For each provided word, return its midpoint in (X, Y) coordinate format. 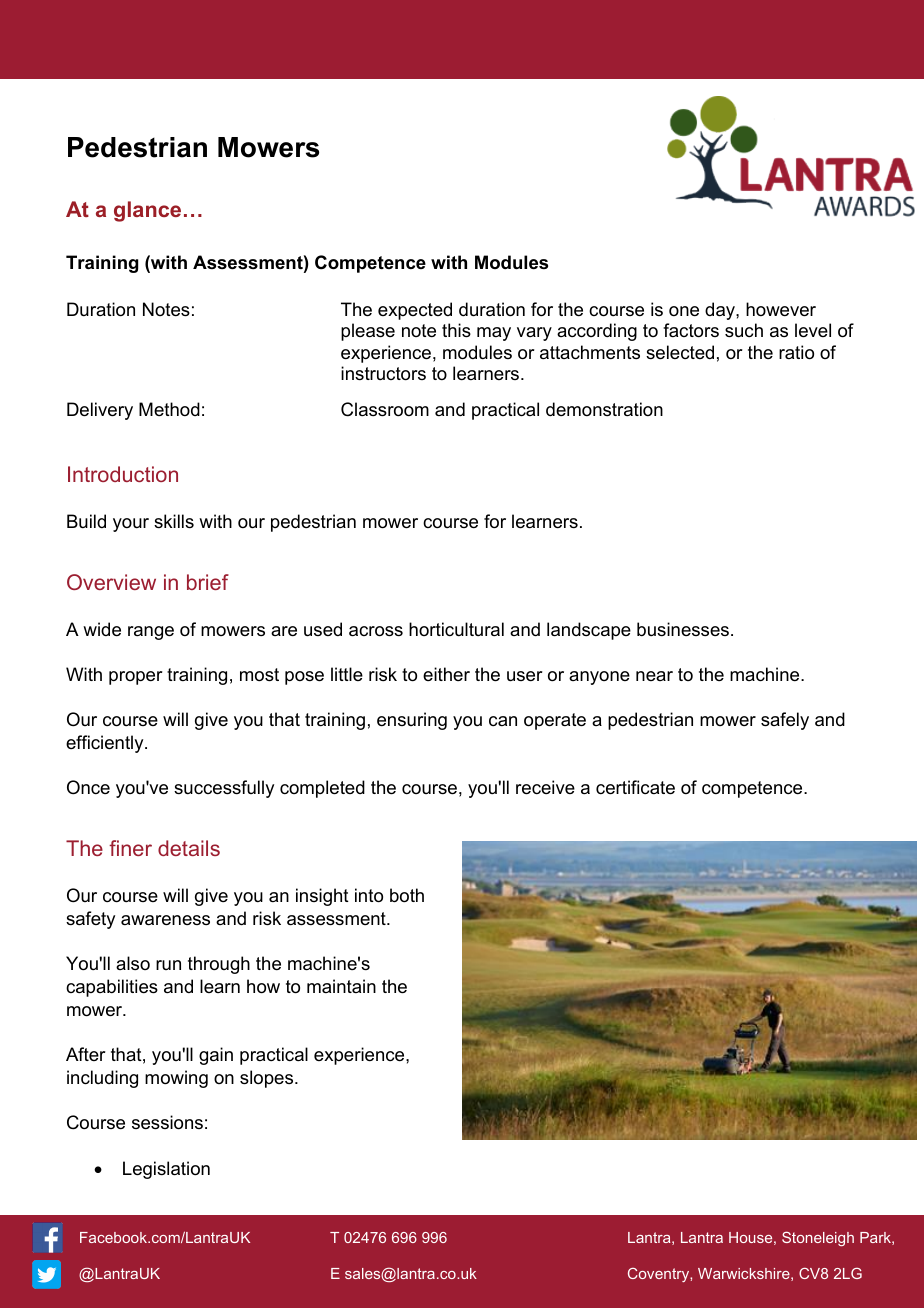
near (654, 676)
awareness (165, 920)
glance (147, 211)
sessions (167, 1122)
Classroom (385, 409)
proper (136, 678)
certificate (635, 787)
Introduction (123, 474)
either (446, 674)
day (721, 311)
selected (680, 352)
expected (415, 311)
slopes (268, 1079)
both (407, 895)
